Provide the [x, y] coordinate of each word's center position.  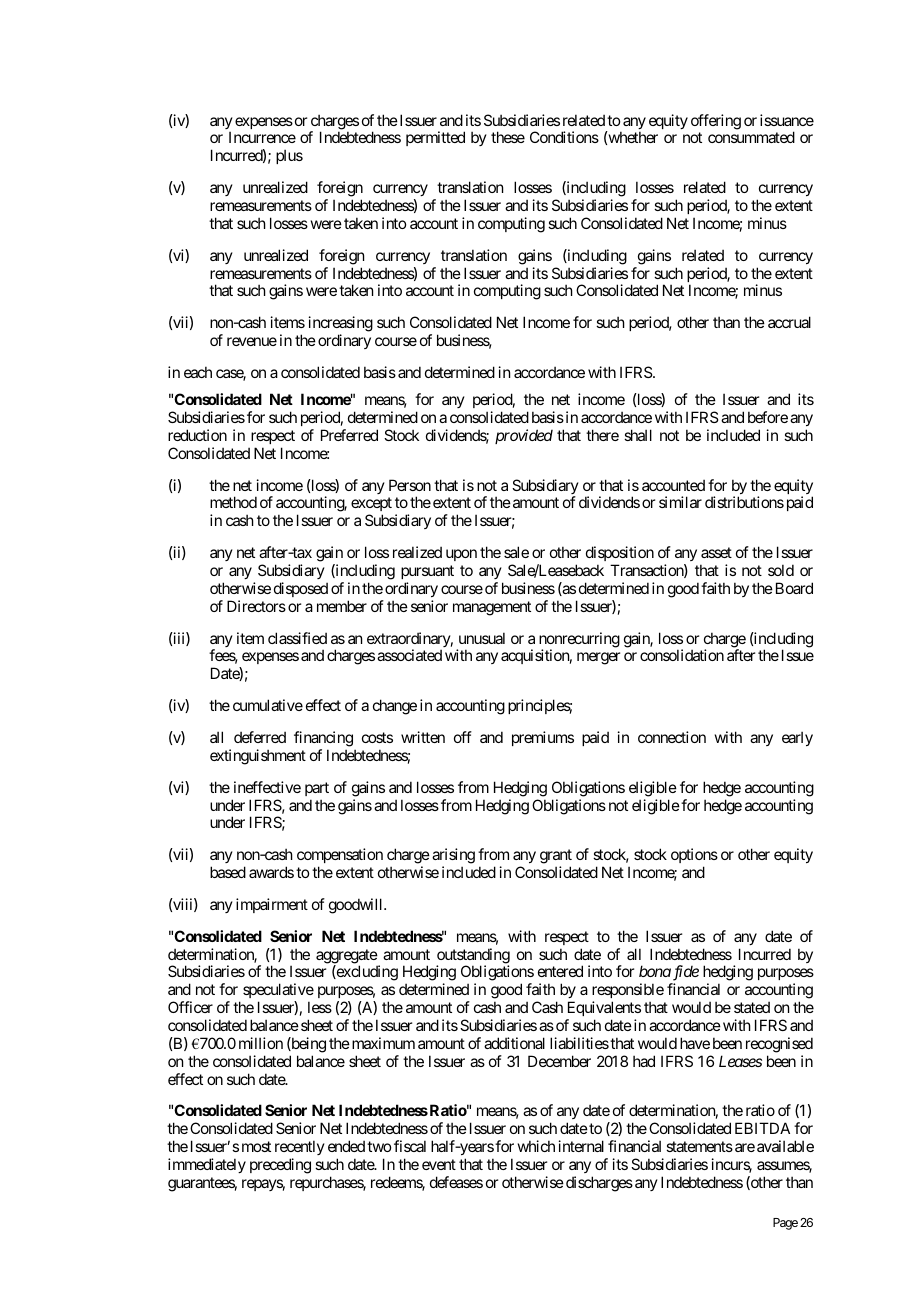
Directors [256, 606]
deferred [260, 737]
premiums [543, 738]
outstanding [473, 957]
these [508, 137]
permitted [435, 138]
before [768, 417]
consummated [751, 137]
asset [716, 552]
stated [752, 1007]
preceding [280, 1166]
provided [524, 436]
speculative [278, 992]
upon [461, 555]
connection [672, 737]
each [198, 372]
